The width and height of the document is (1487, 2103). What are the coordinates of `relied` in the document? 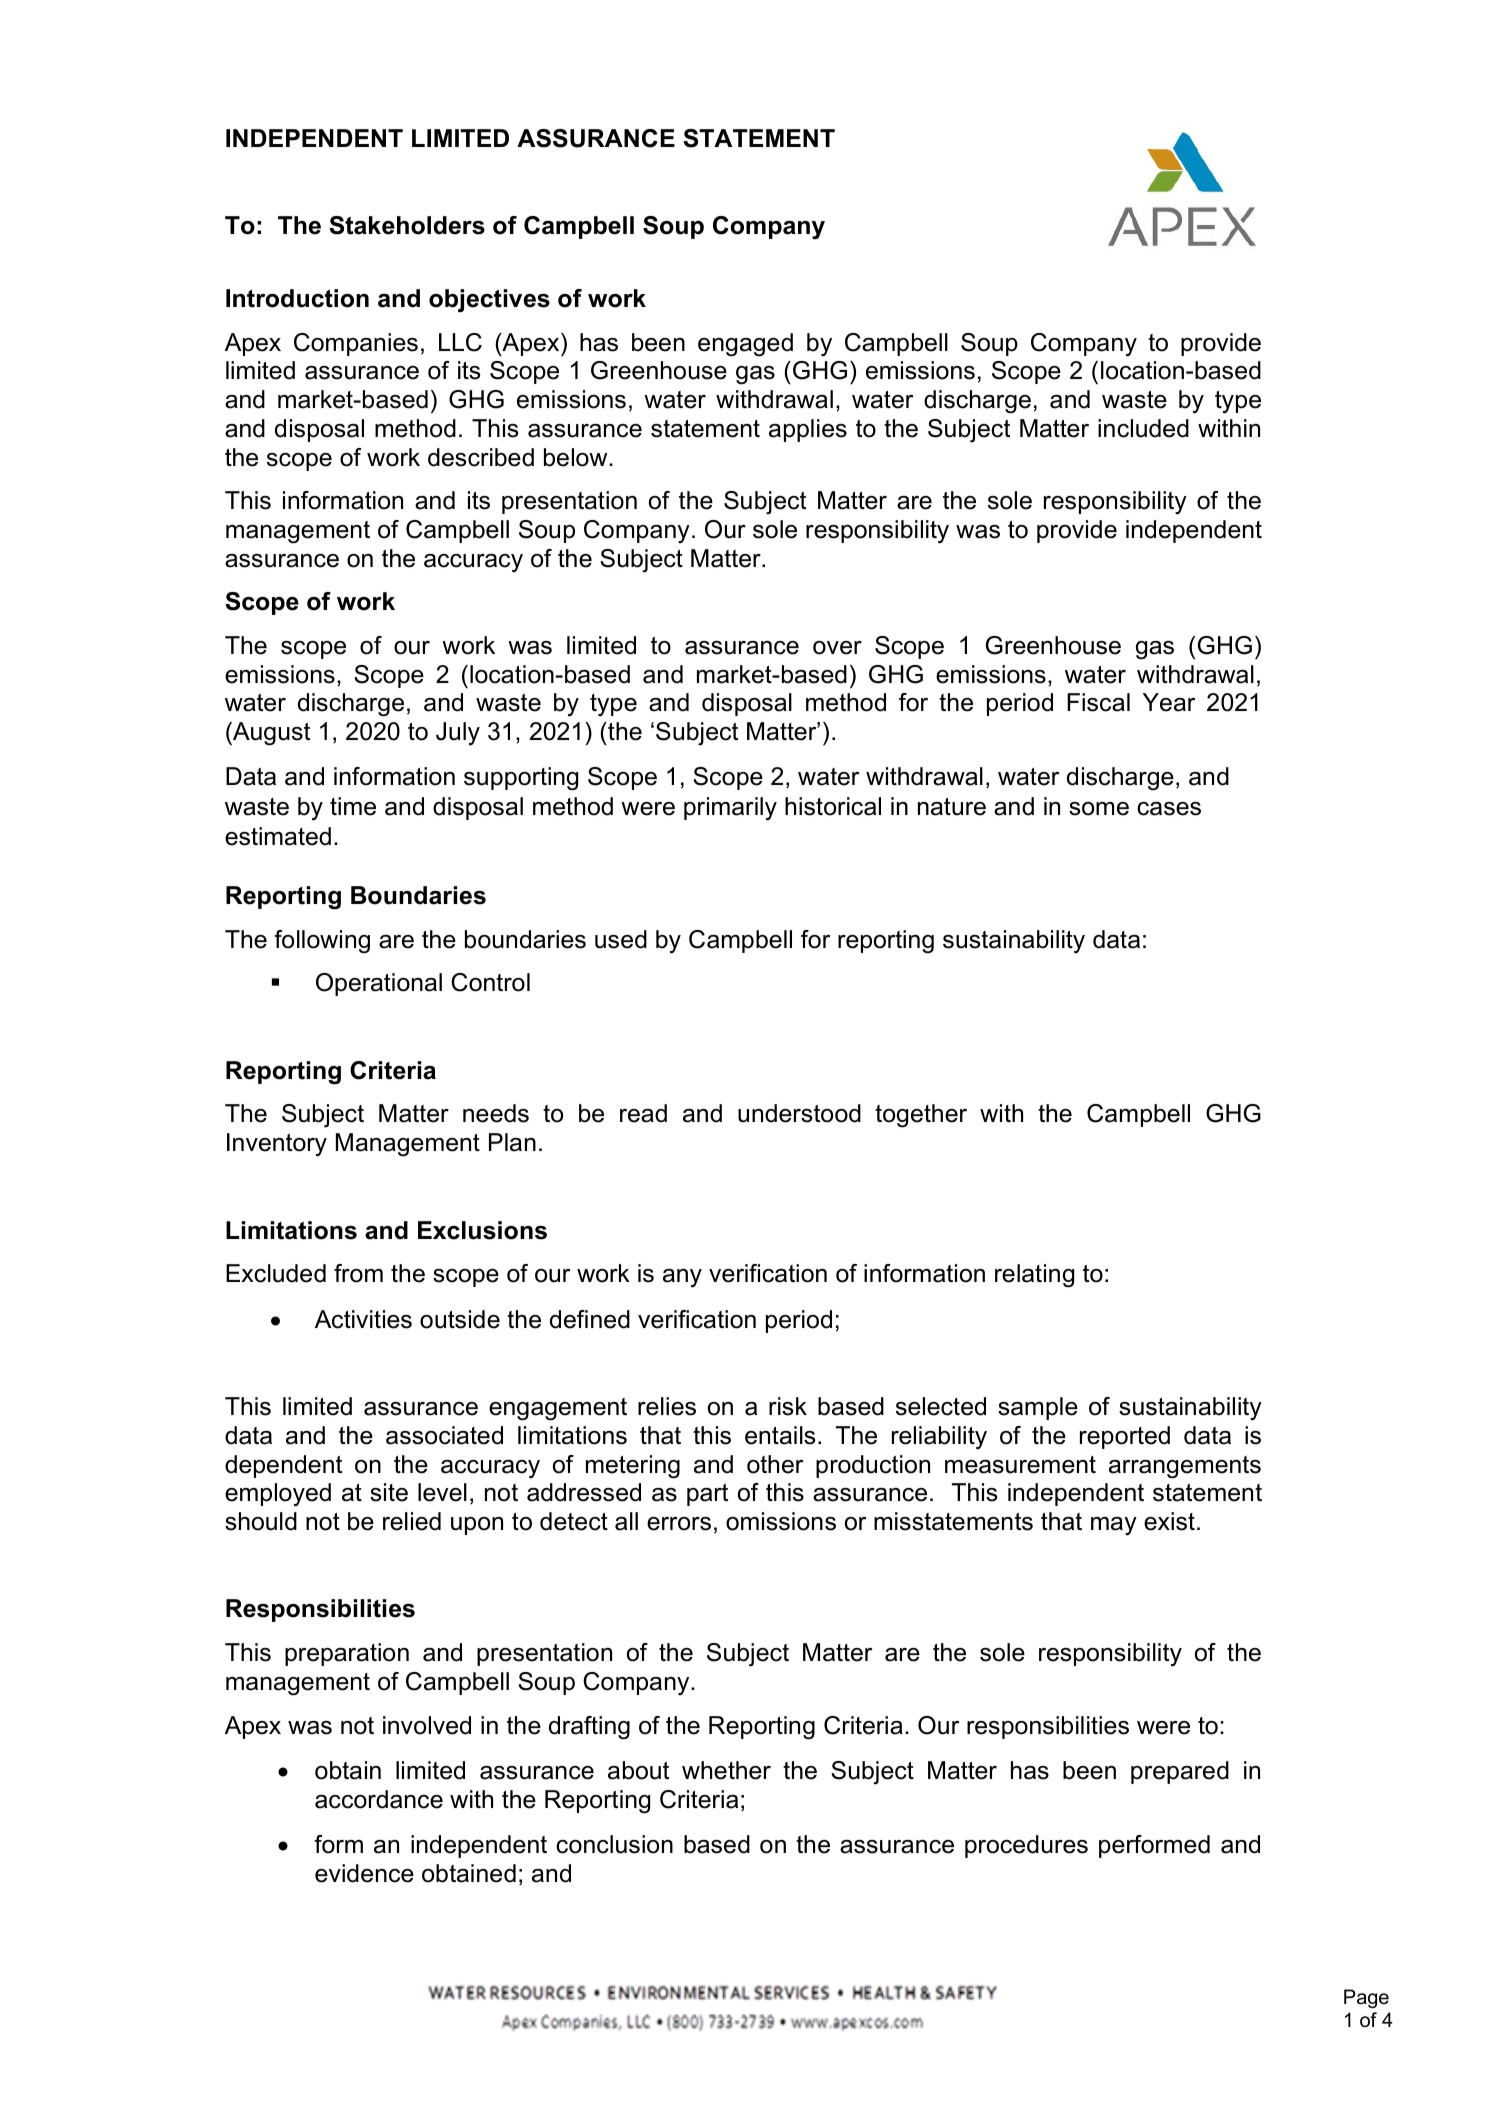 It's located at (412, 1521).
